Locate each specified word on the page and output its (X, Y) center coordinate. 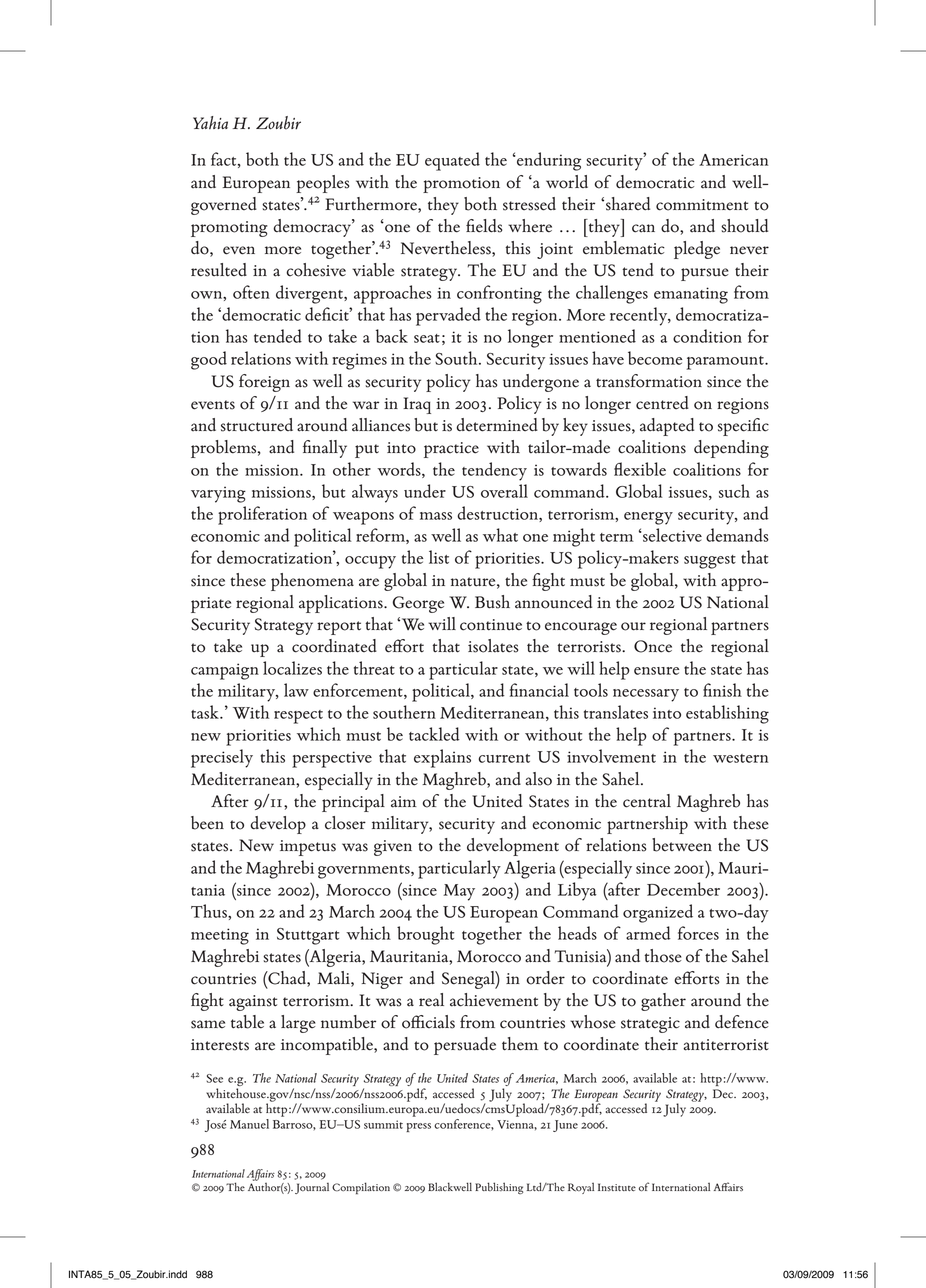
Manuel (249, 1124)
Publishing (499, 1188)
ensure (656, 671)
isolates (493, 646)
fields (484, 226)
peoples (323, 184)
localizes (292, 668)
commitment (702, 205)
